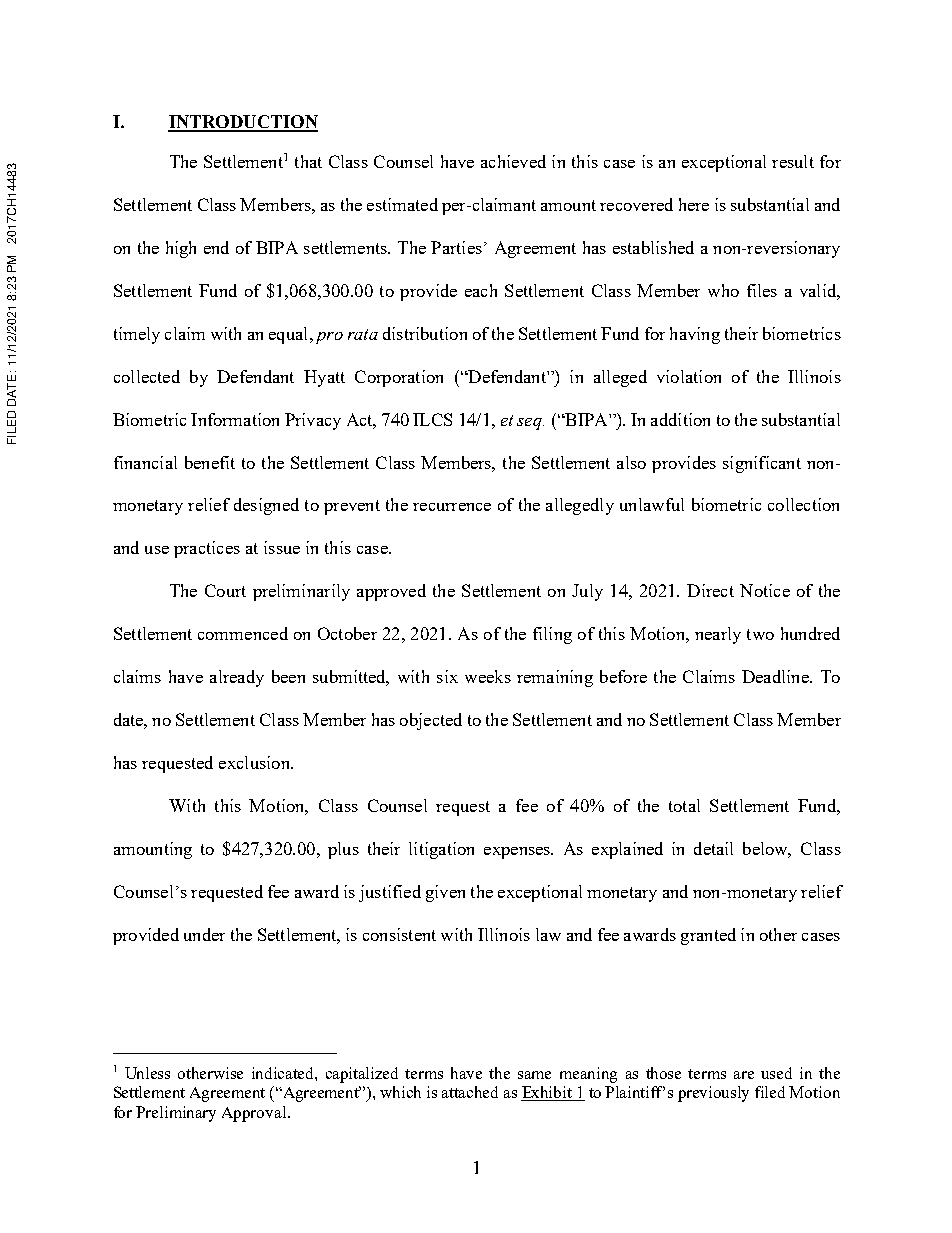 The height and width of the screenshot is (1233, 952). I want to click on INTRODUCTION, so click(243, 123).
